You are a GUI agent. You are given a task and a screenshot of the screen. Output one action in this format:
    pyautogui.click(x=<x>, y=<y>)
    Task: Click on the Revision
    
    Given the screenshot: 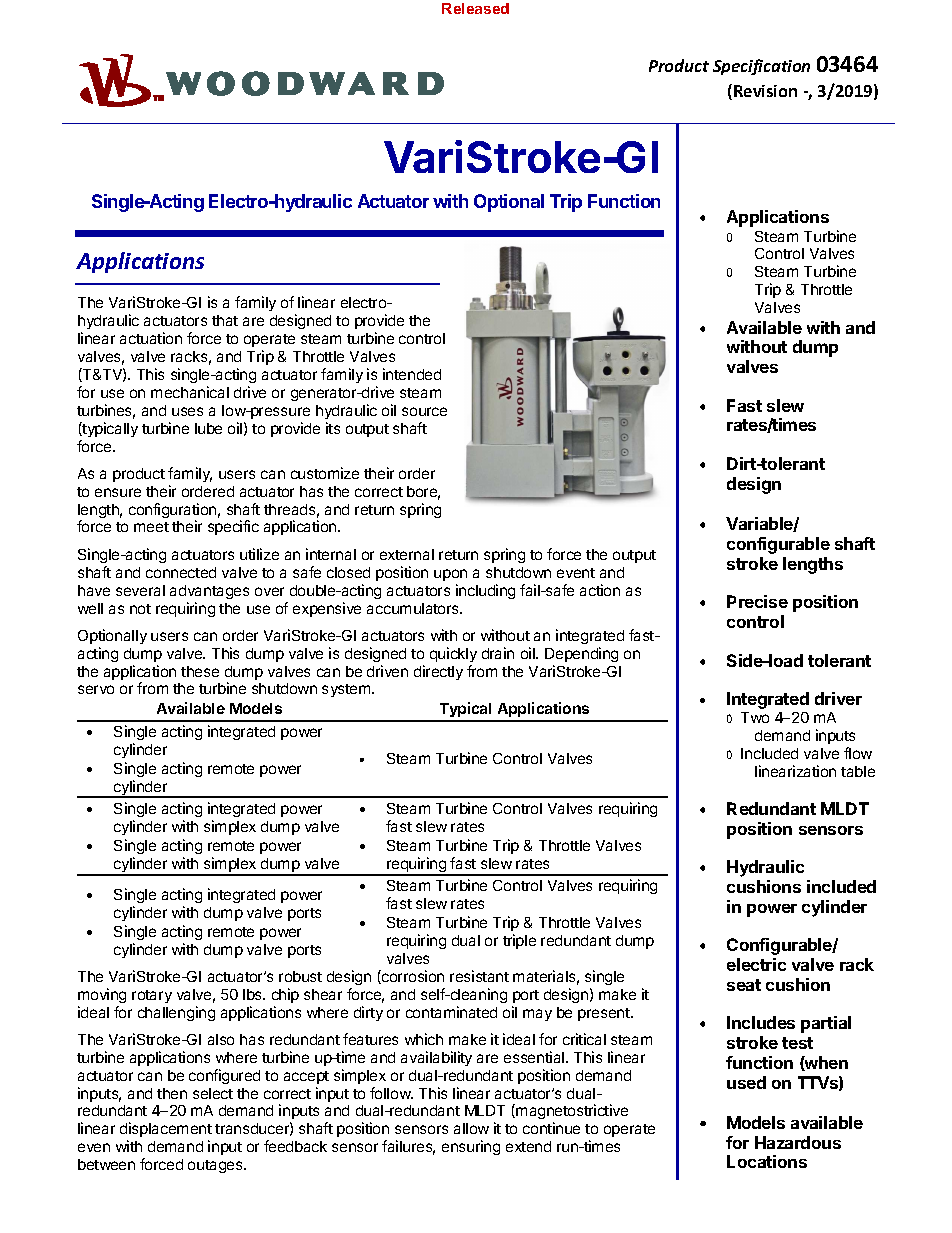 What is the action you would take?
    pyautogui.click(x=765, y=91)
